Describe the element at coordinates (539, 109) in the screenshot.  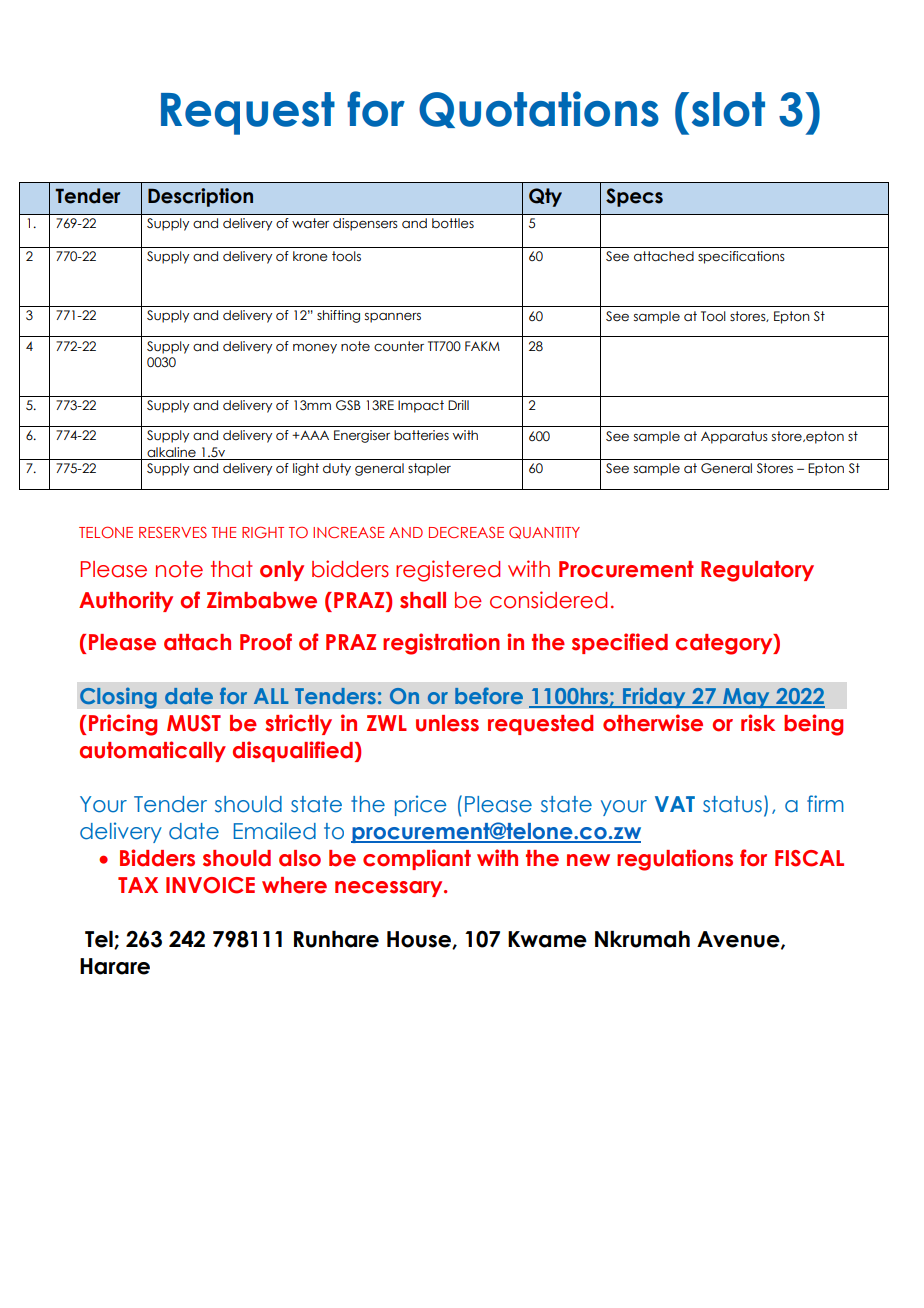
I see `Quotations` at that location.
